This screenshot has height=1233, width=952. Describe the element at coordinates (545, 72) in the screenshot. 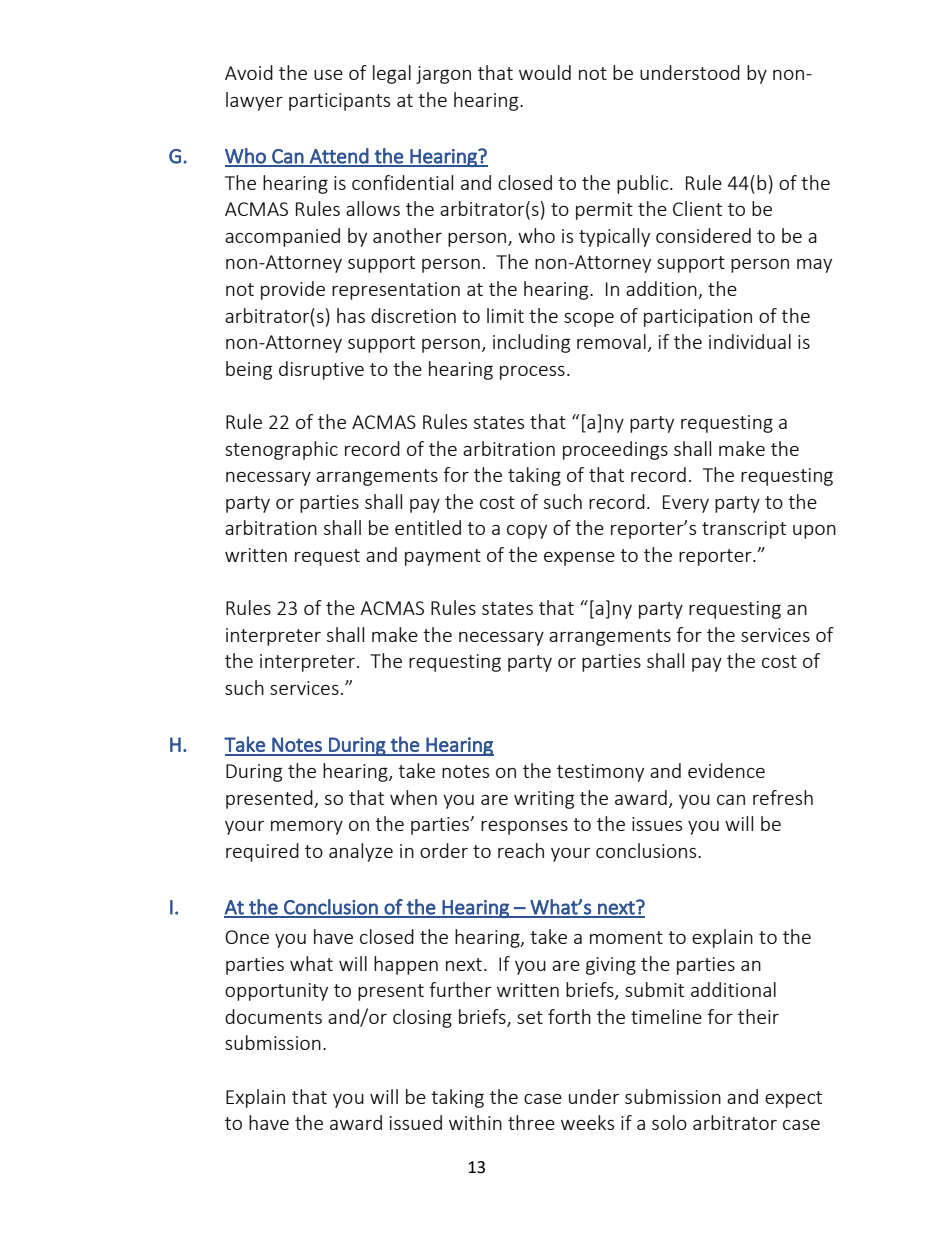

I see `would` at that location.
